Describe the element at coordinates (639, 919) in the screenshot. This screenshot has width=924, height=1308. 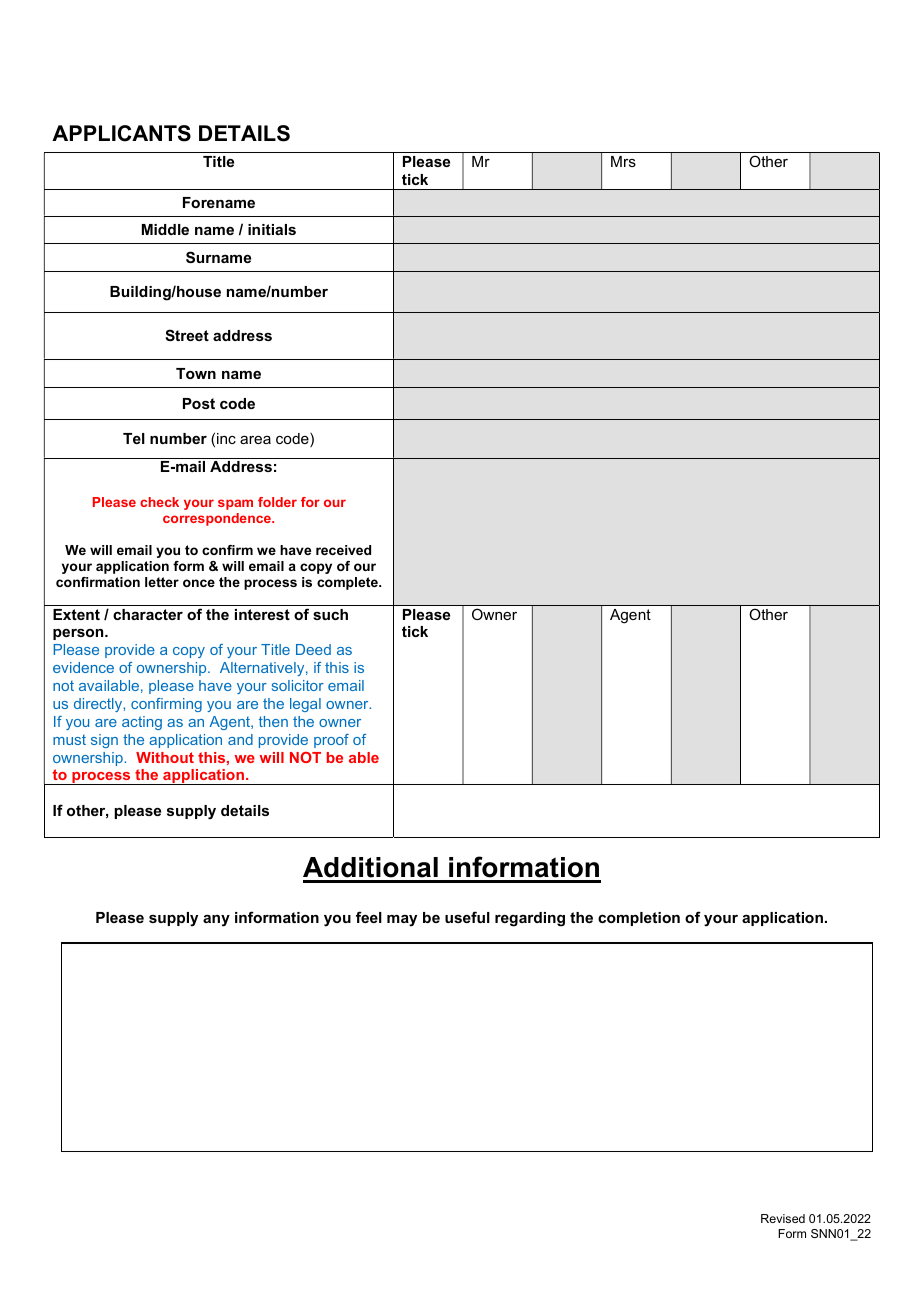
I see `completion` at that location.
